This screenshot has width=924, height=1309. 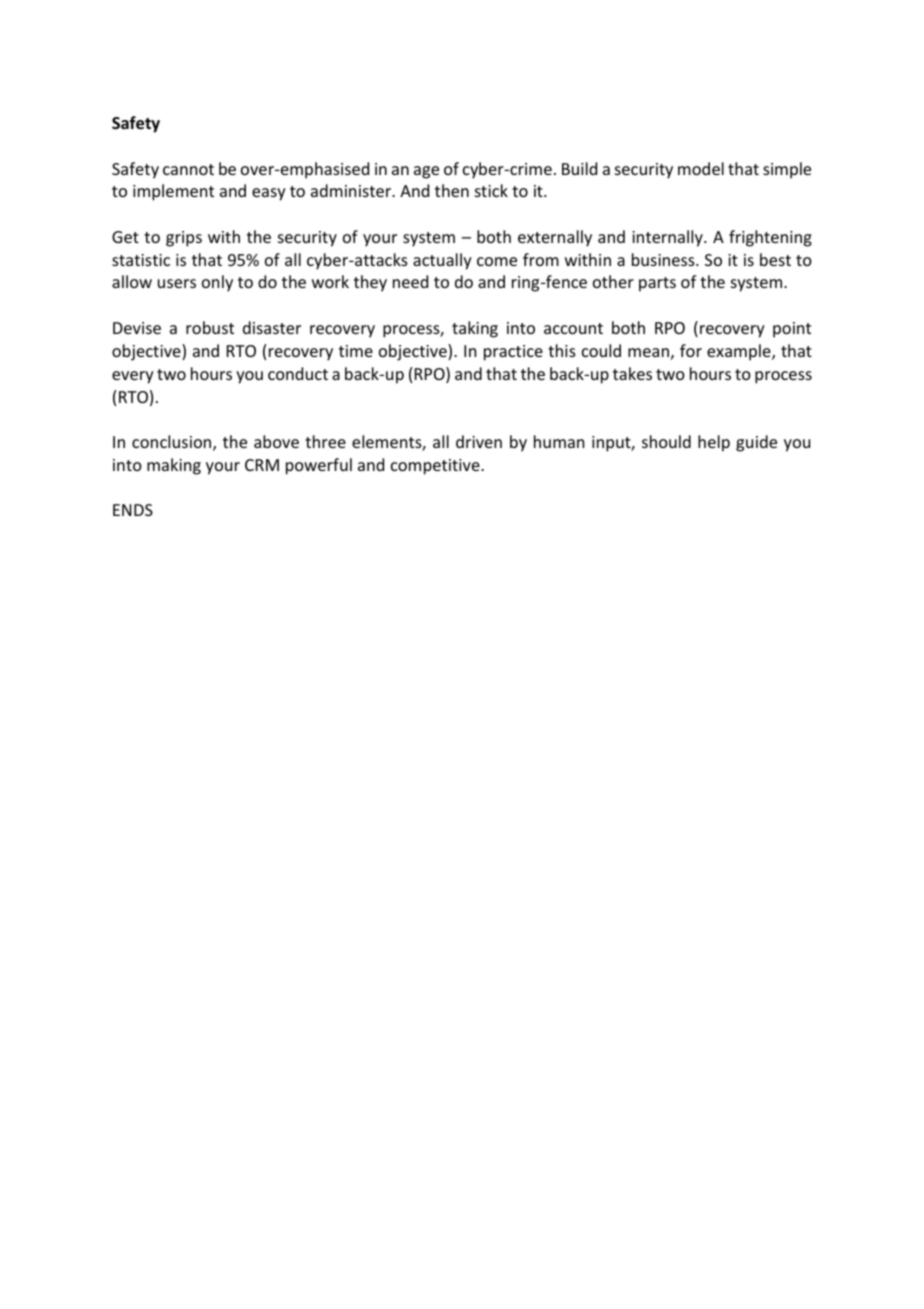 What do you see at coordinates (188, 169) in the screenshot?
I see `cannot` at bounding box center [188, 169].
